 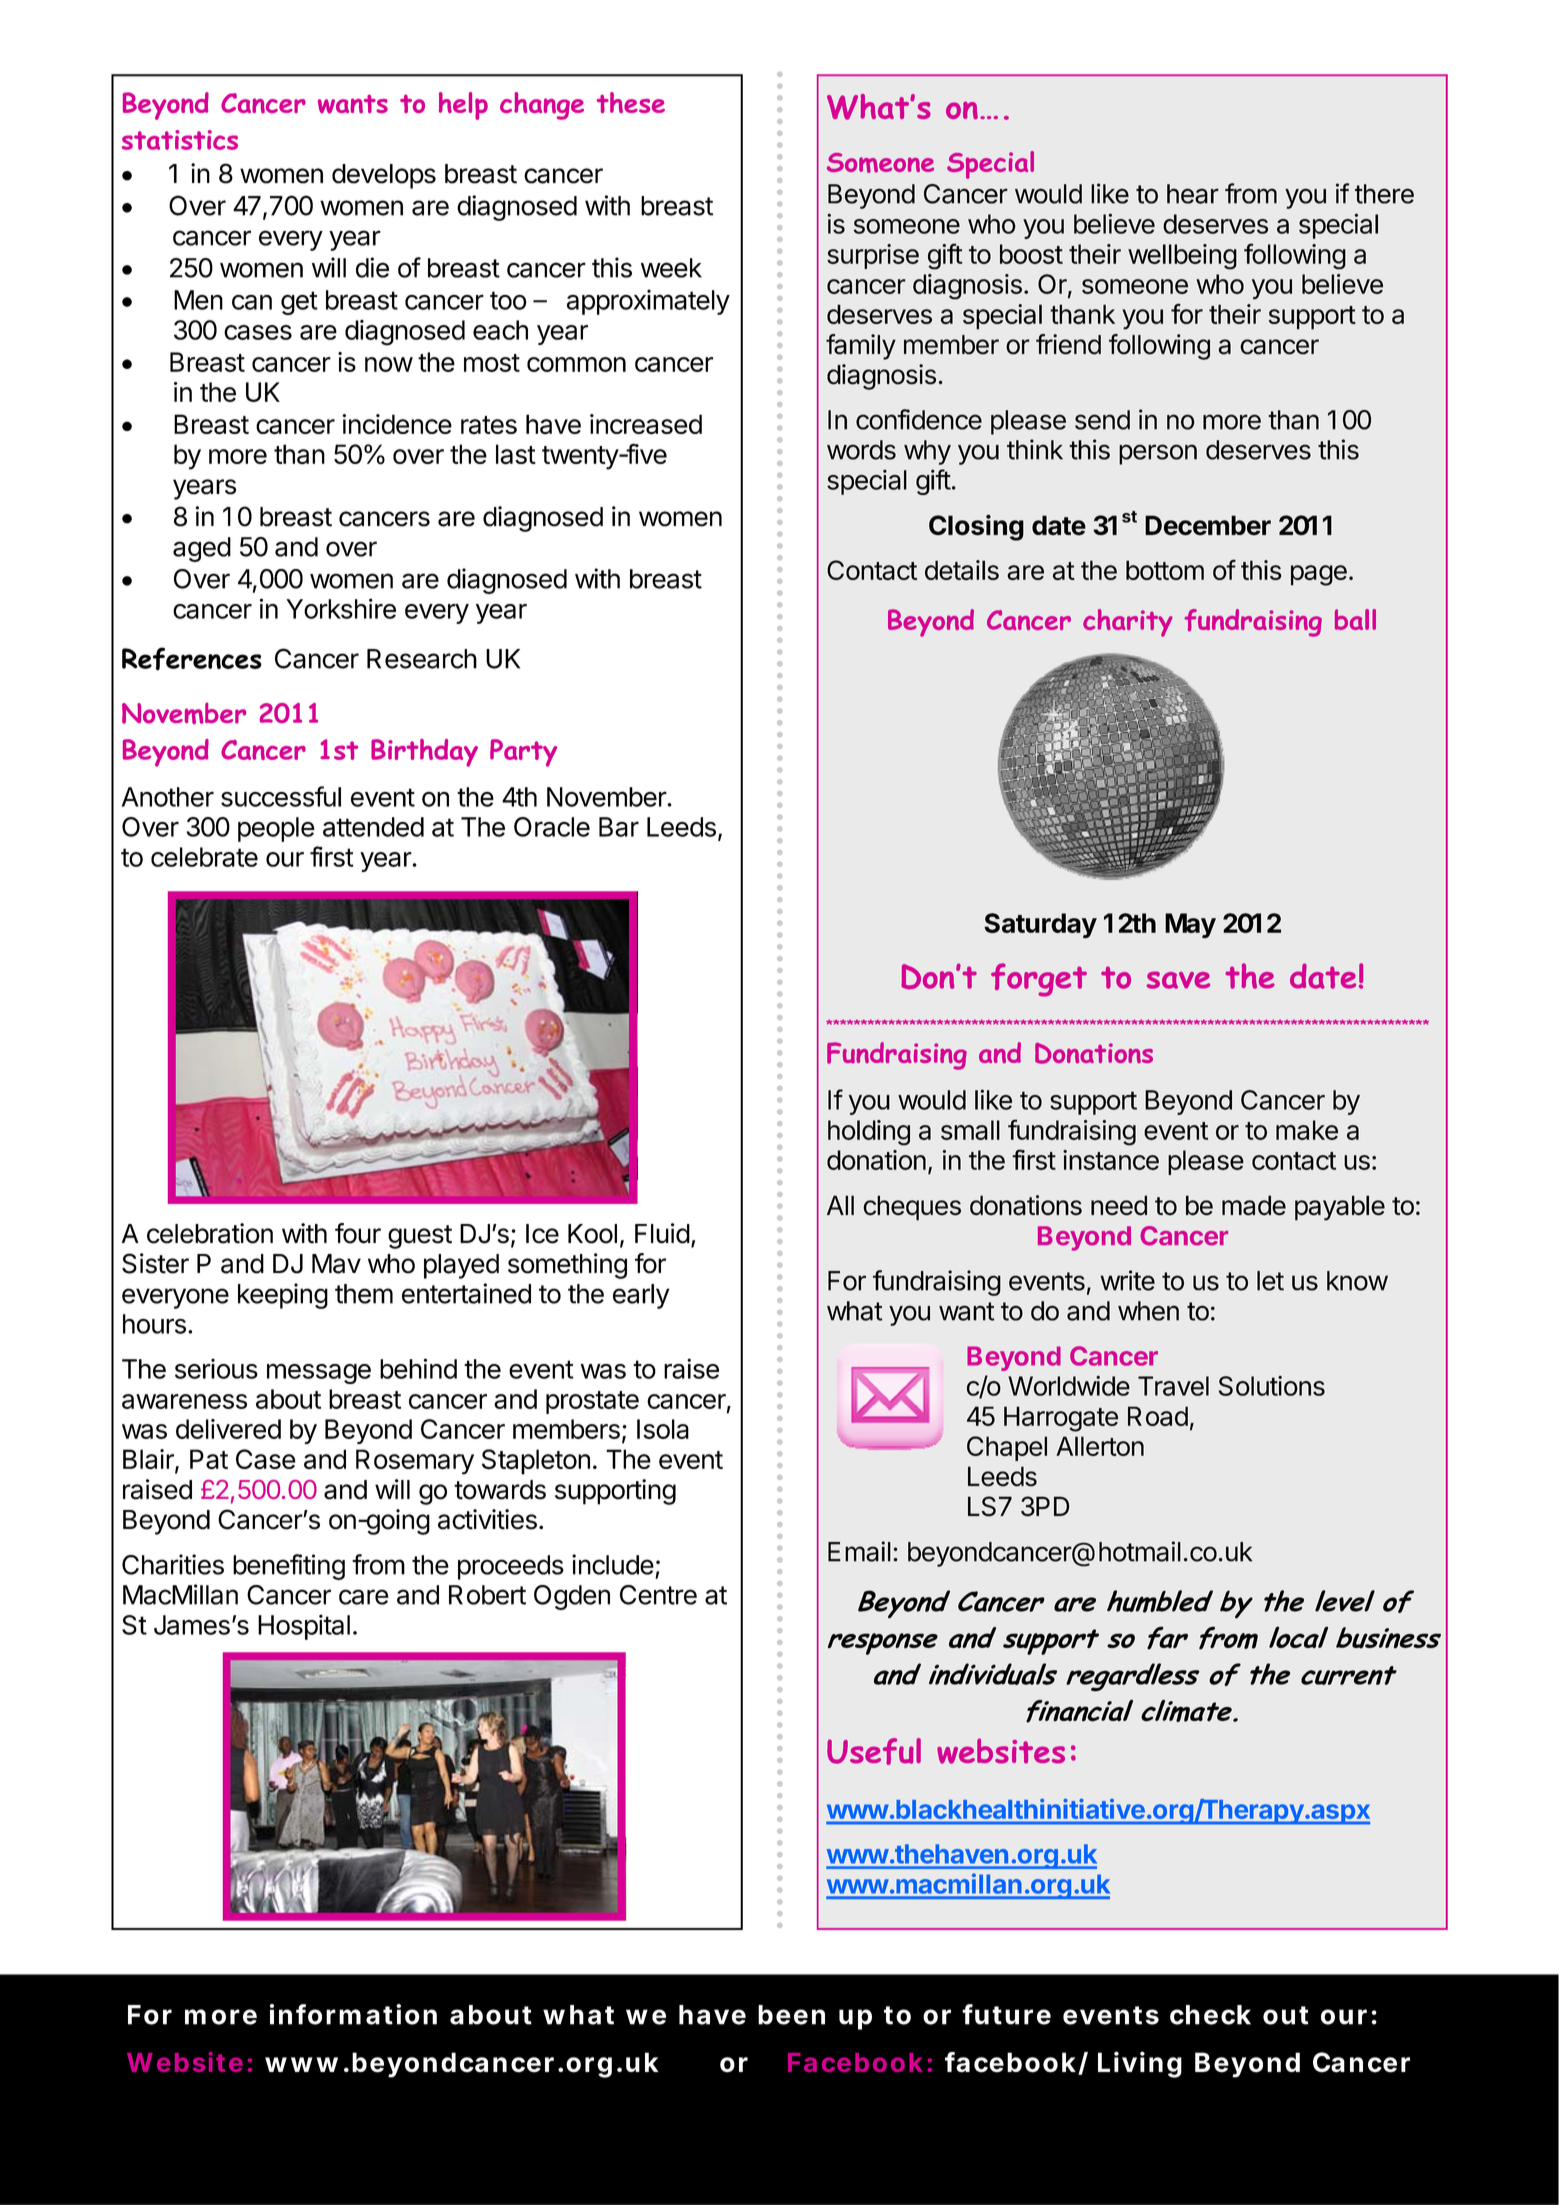 What do you see at coordinates (1190, 926) in the screenshot?
I see `May` at bounding box center [1190, 926].
